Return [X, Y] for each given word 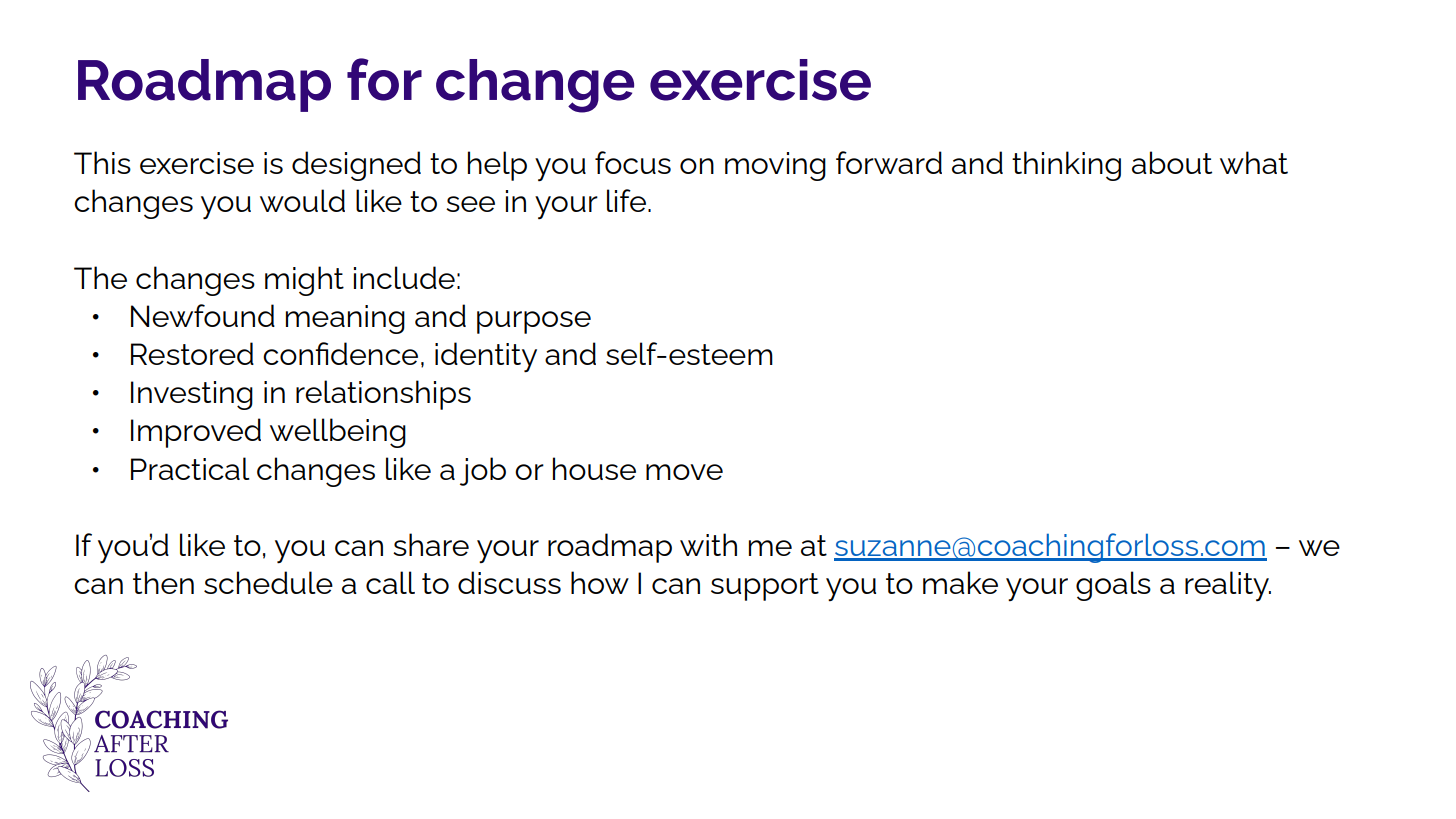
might [304, 281]
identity [486, 357]
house [594, 468]
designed [356, 166]
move [684, 472]
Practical [190, 468]
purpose [534, 322]
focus [633, 162]
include [404, 277]
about [1172, 162]
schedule [268, 582]
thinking [1066, 166]
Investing [192, 395]
